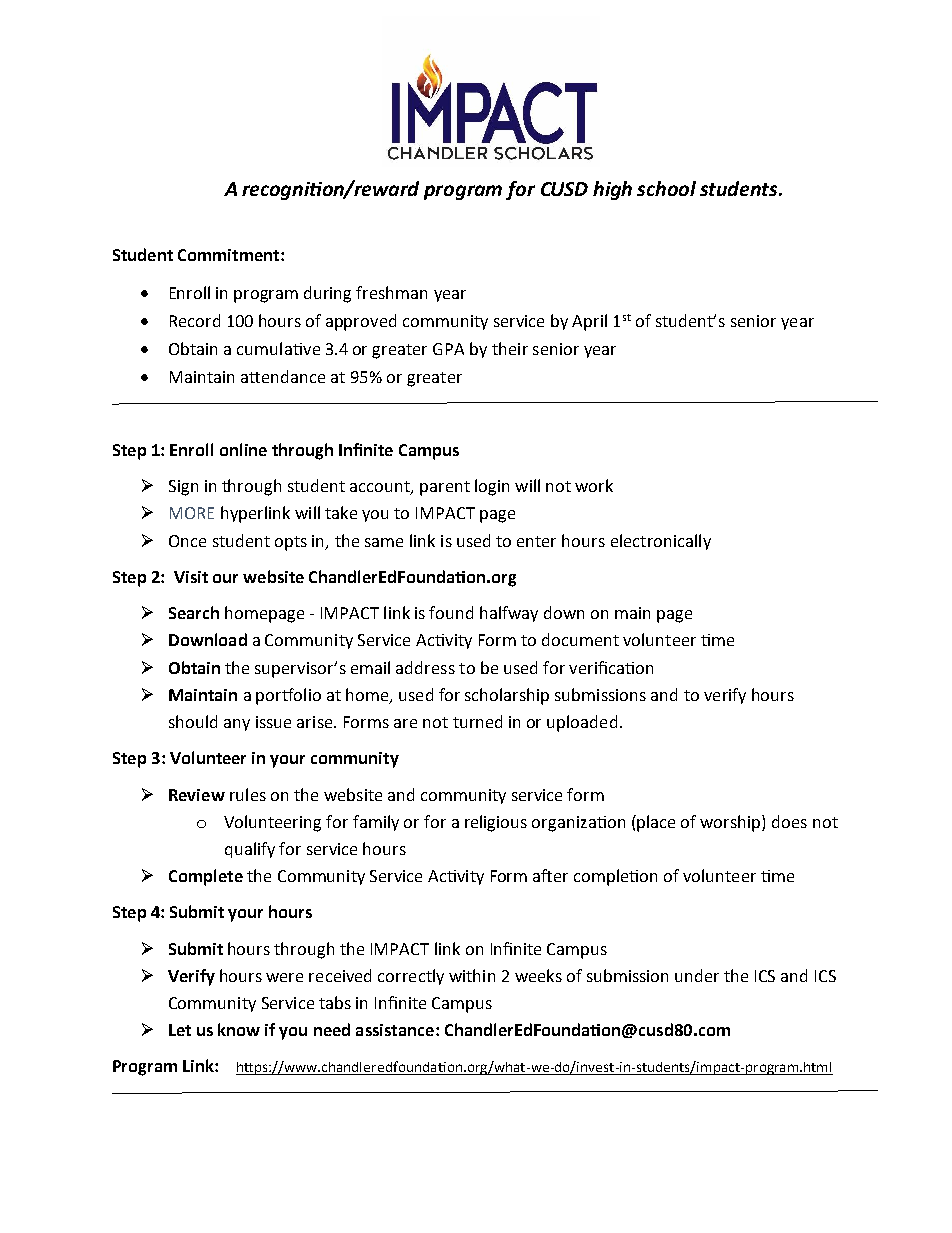 The image size is (952, 1233). I want to click on high, so click(612, 190).
